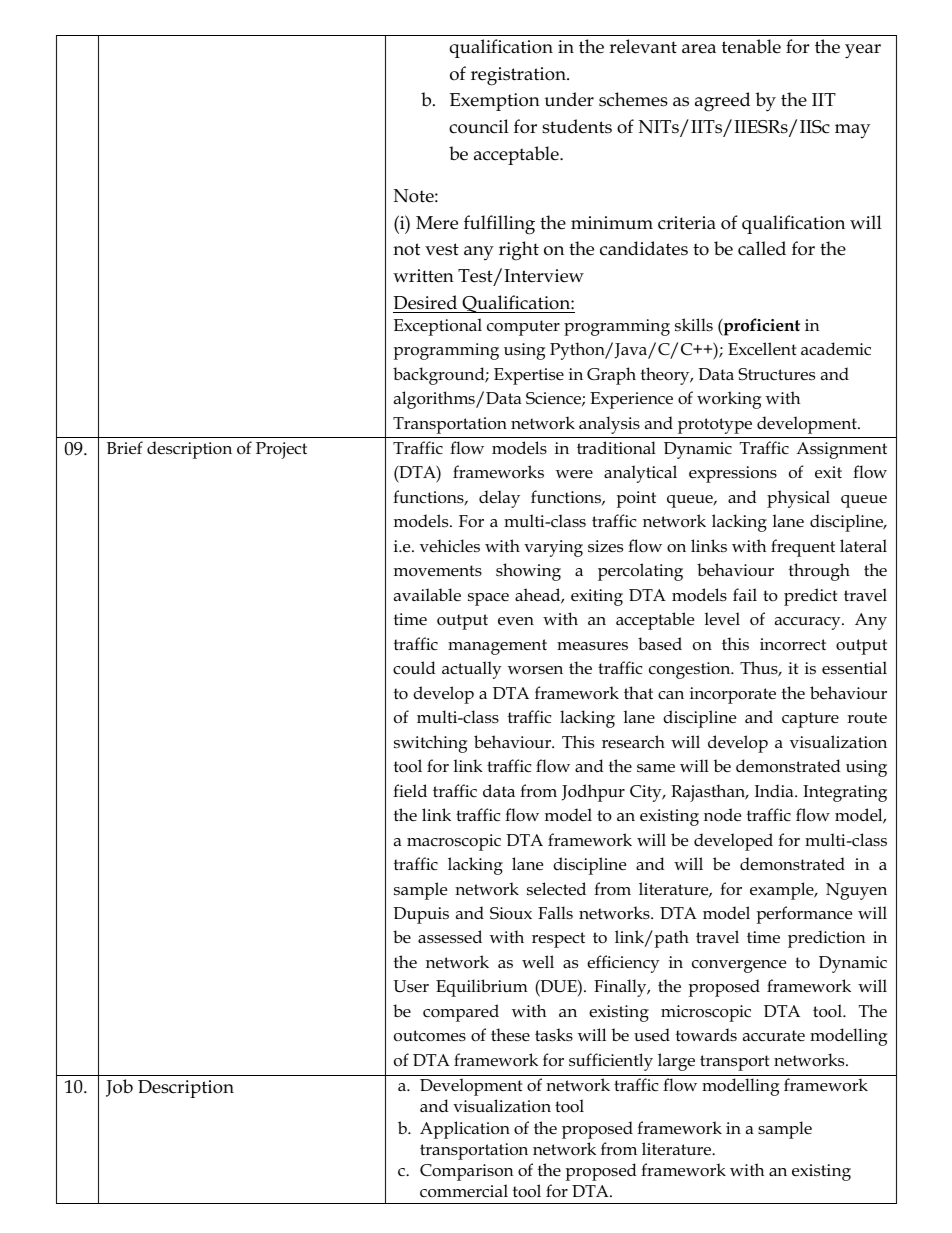  What do you see at coordinates (281, 450) in the page?
I see `Project` at bounding box center [281, 450].
